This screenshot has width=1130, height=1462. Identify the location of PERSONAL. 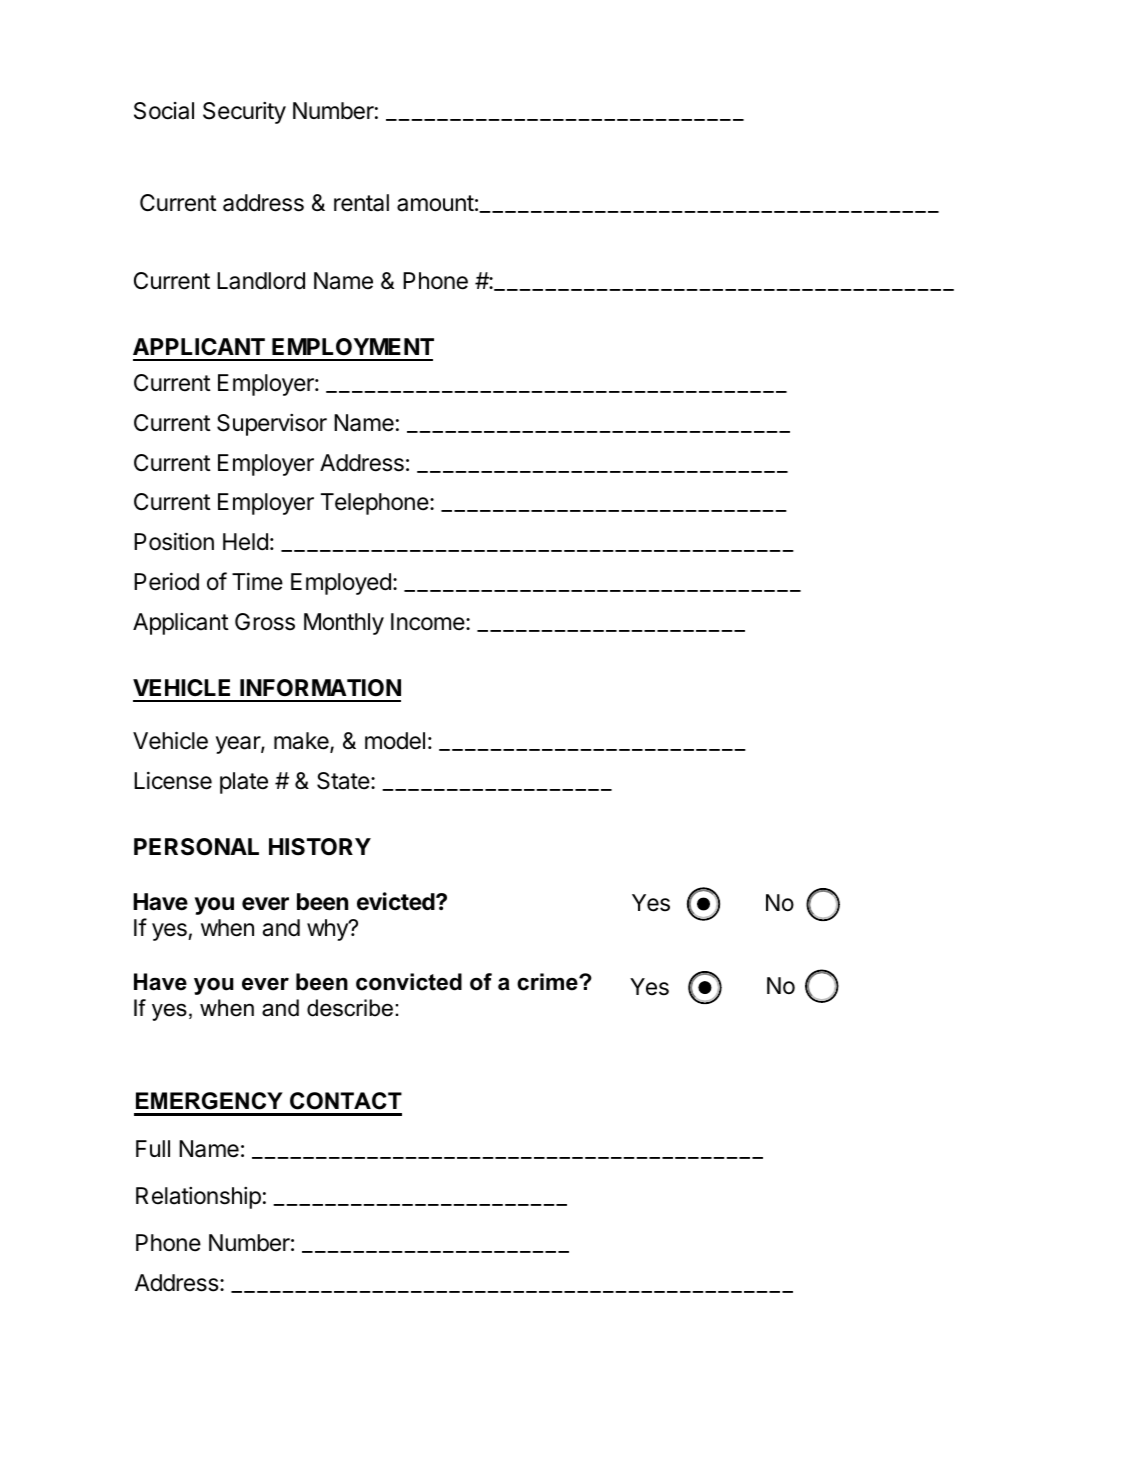
(196, 847).
